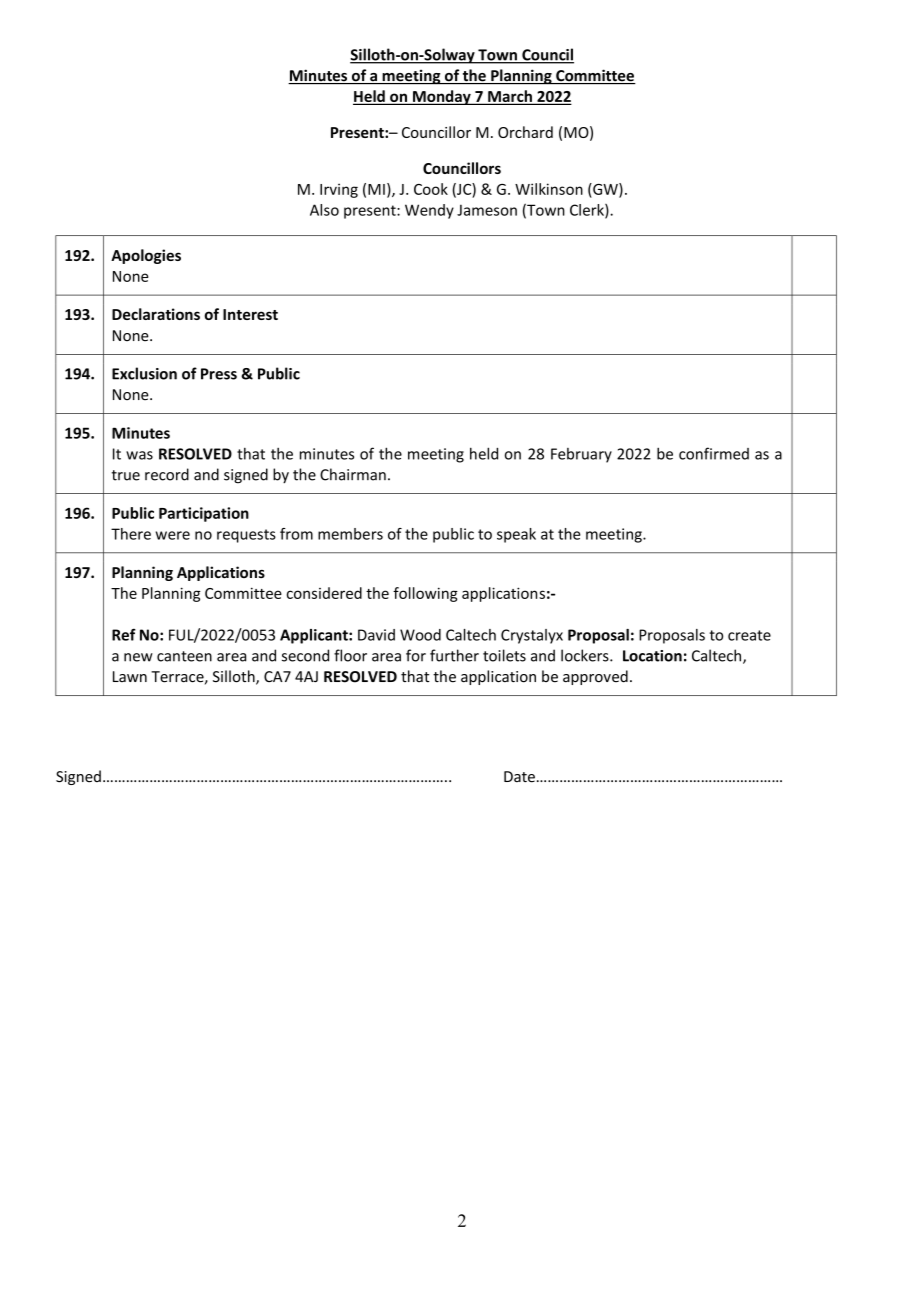 The width and height of the screenshot is (924, 1307). I want to click on Apologies, so click(146, 256).
